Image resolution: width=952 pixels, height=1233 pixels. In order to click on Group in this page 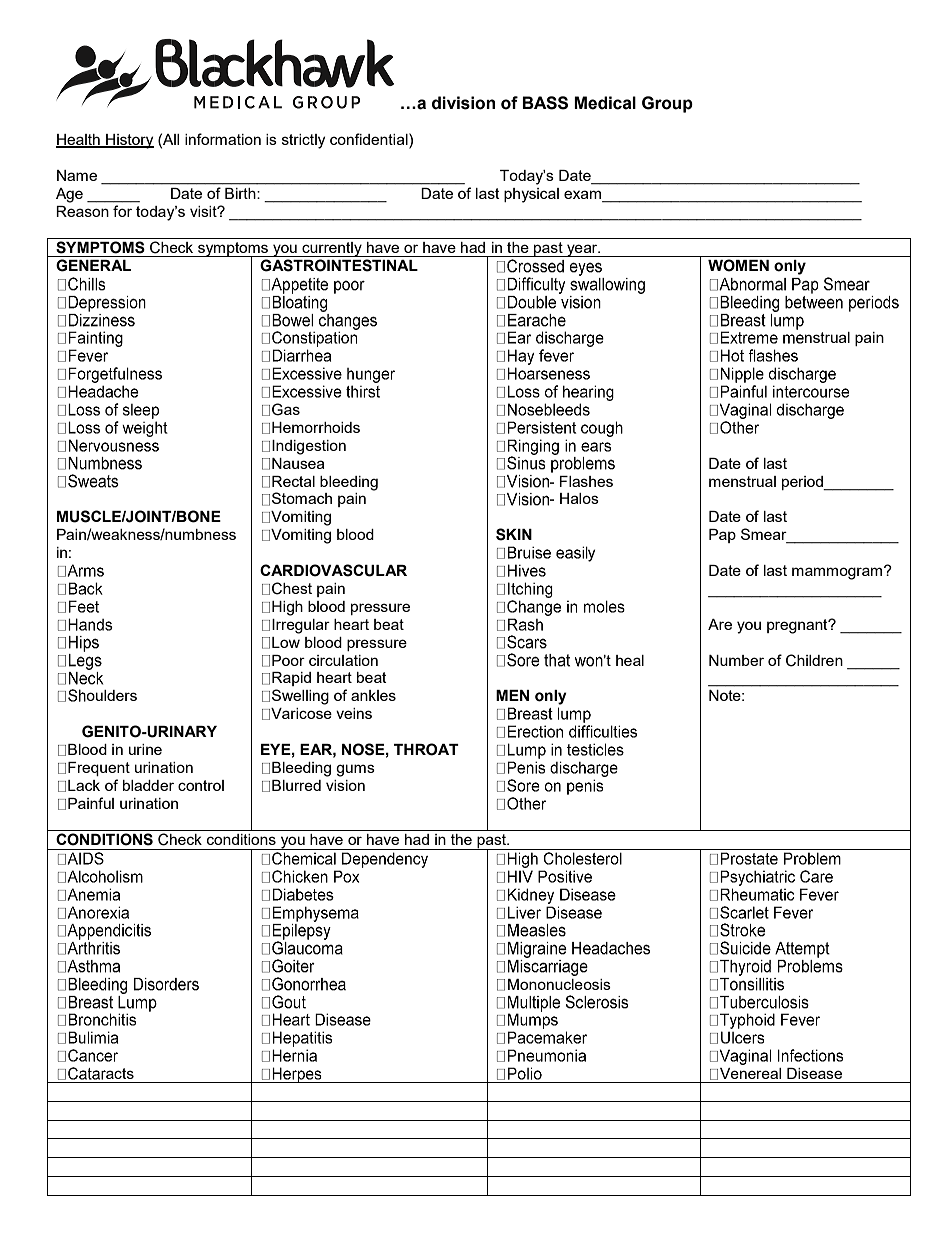, I will do `click(667, 104)`.
